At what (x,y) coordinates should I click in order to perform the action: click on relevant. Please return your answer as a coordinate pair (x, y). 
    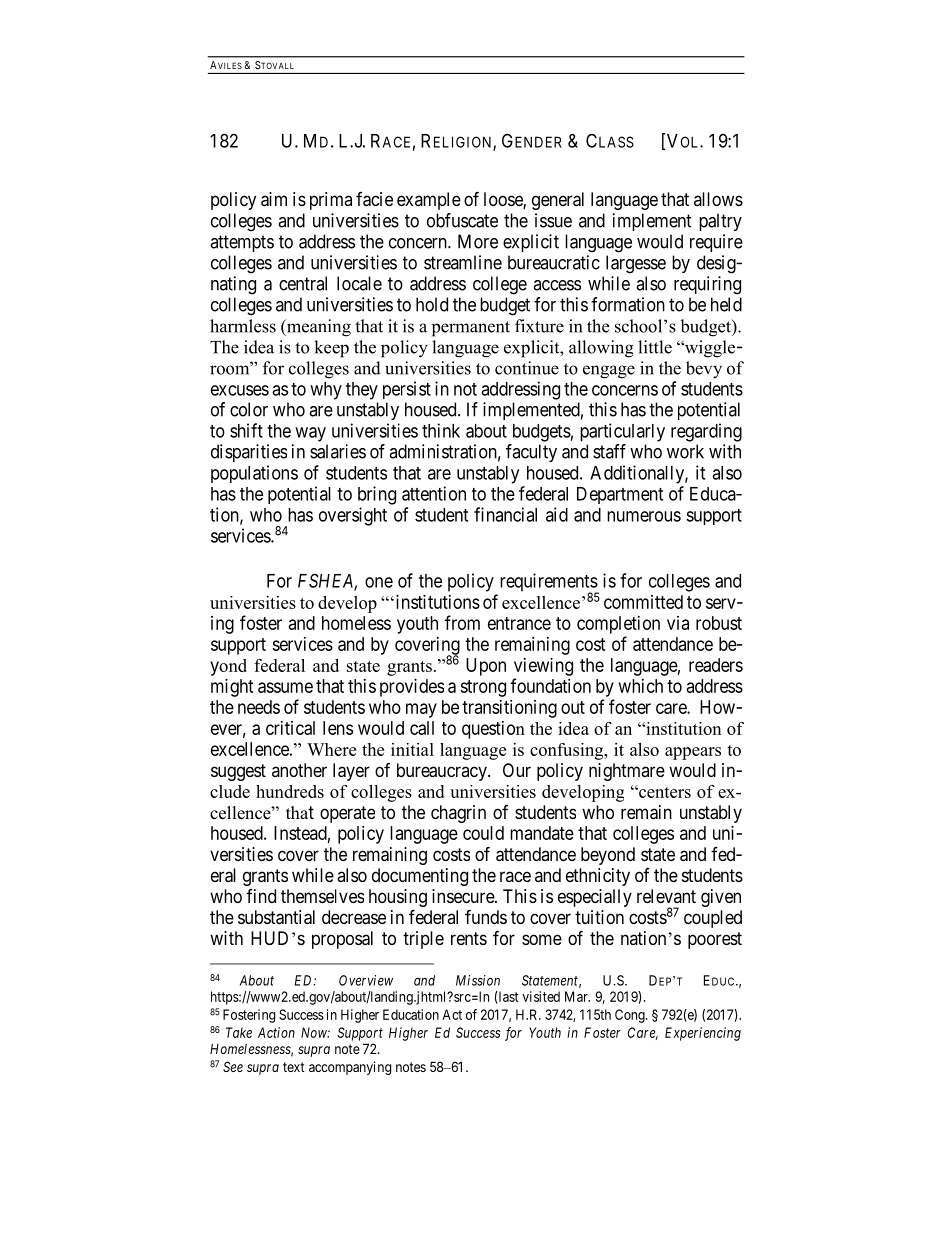
    Looking at the image, I should click on (666, 896).
